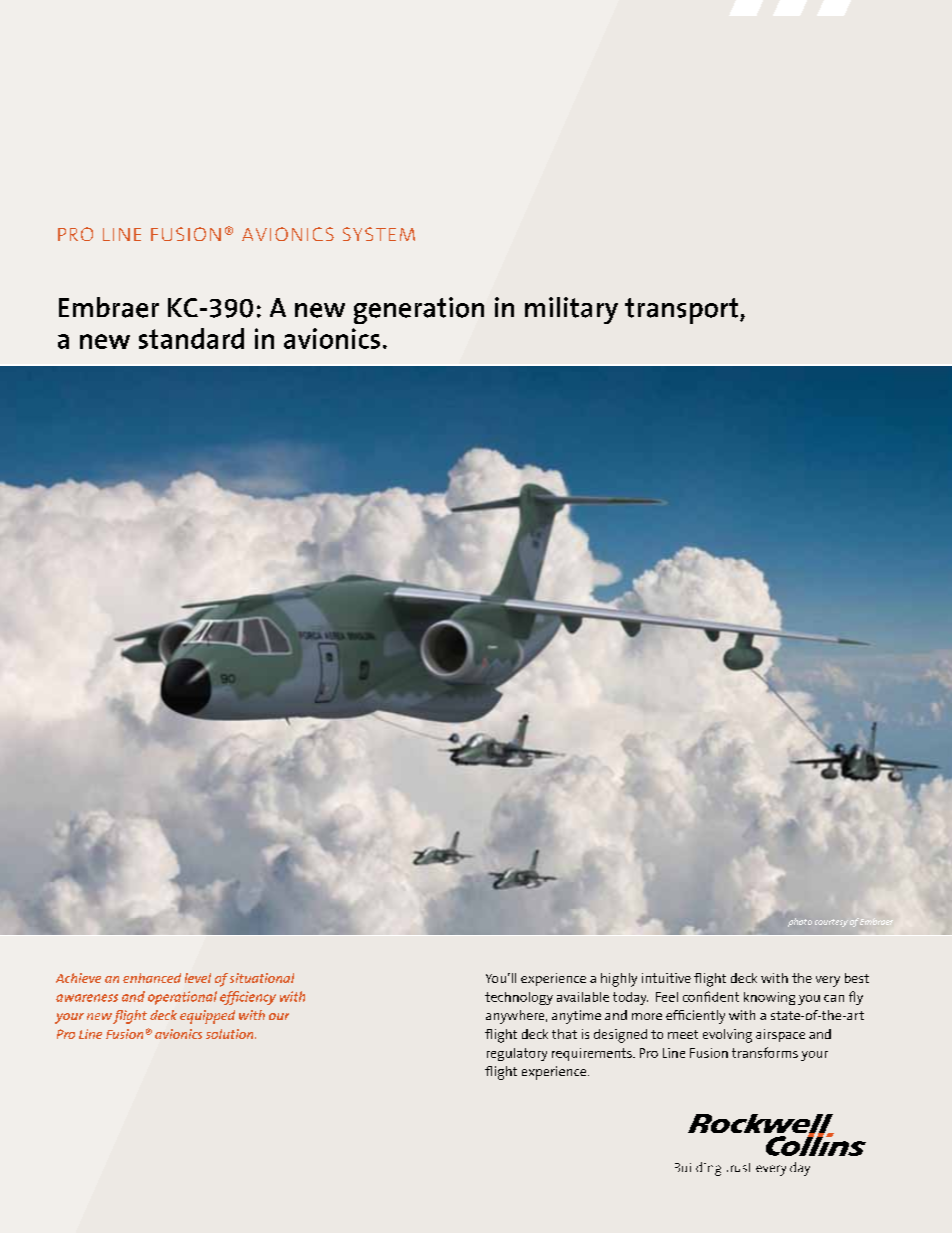 This image has width=952, height=1233. Describe the element at coordinates (666, 978) in the image. I see `intuitive` at that location.
